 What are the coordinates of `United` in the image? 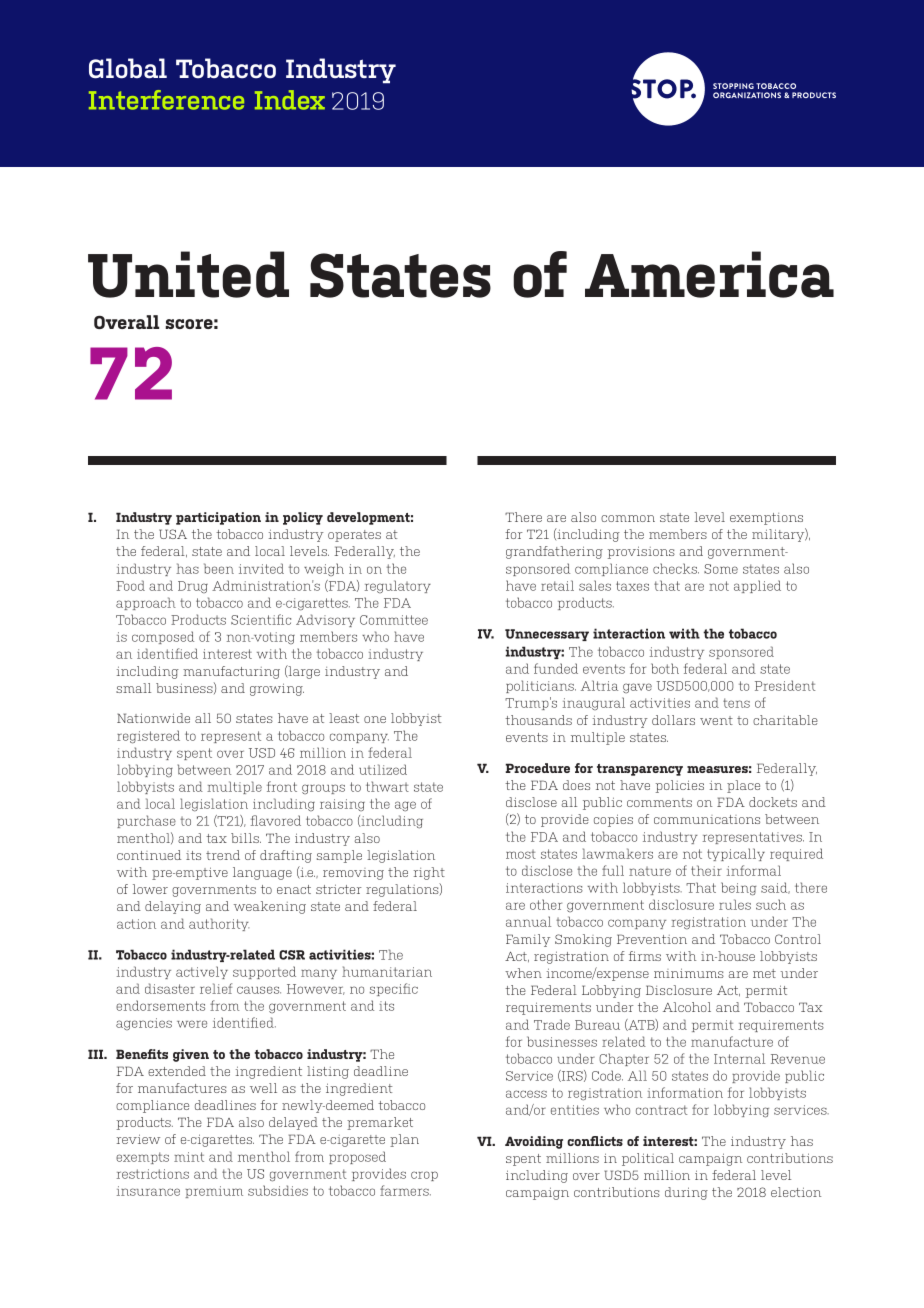 It's located at (188, 274).
